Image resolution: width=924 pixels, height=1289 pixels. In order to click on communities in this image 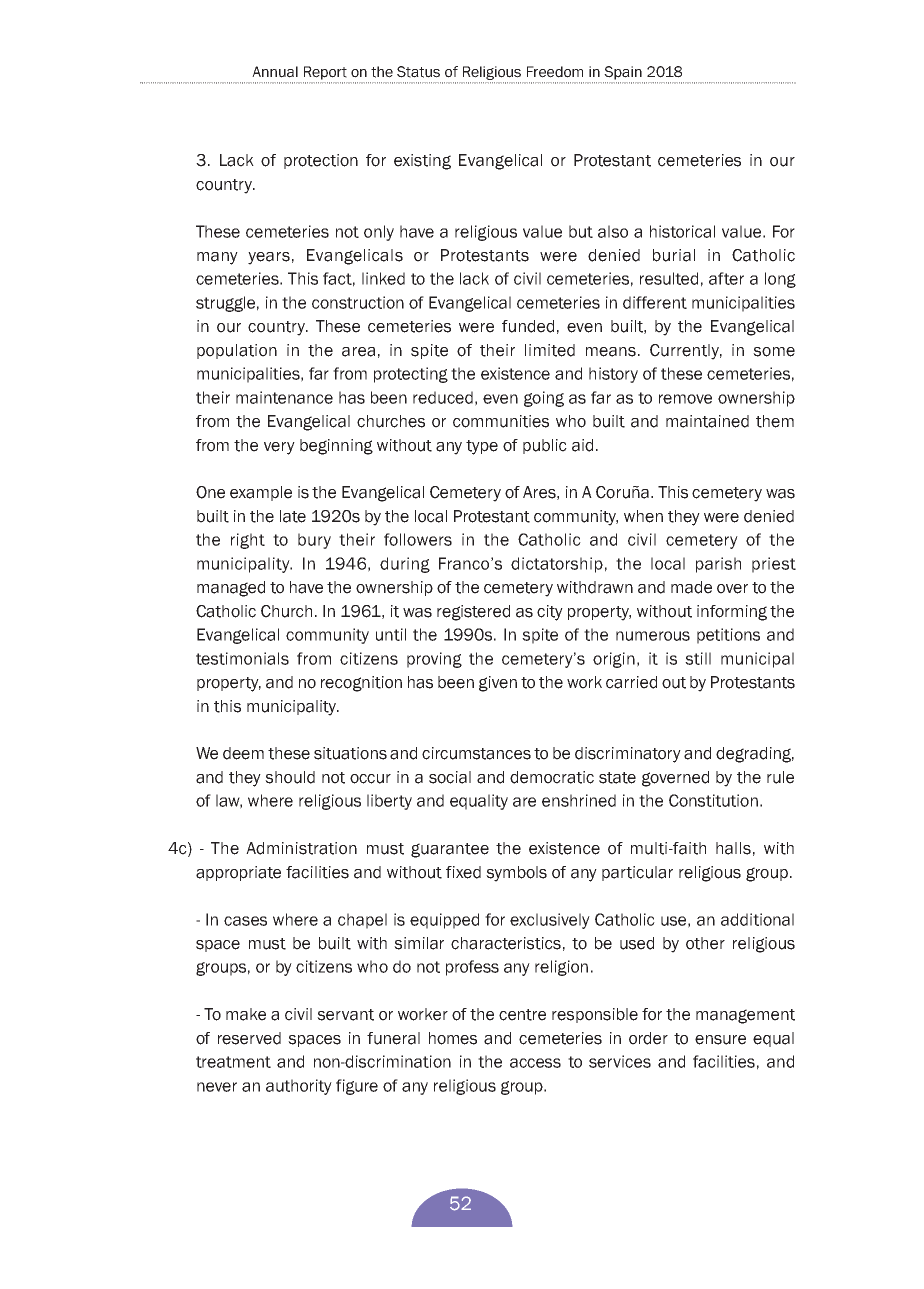, I will do `click(501, 421)`.
